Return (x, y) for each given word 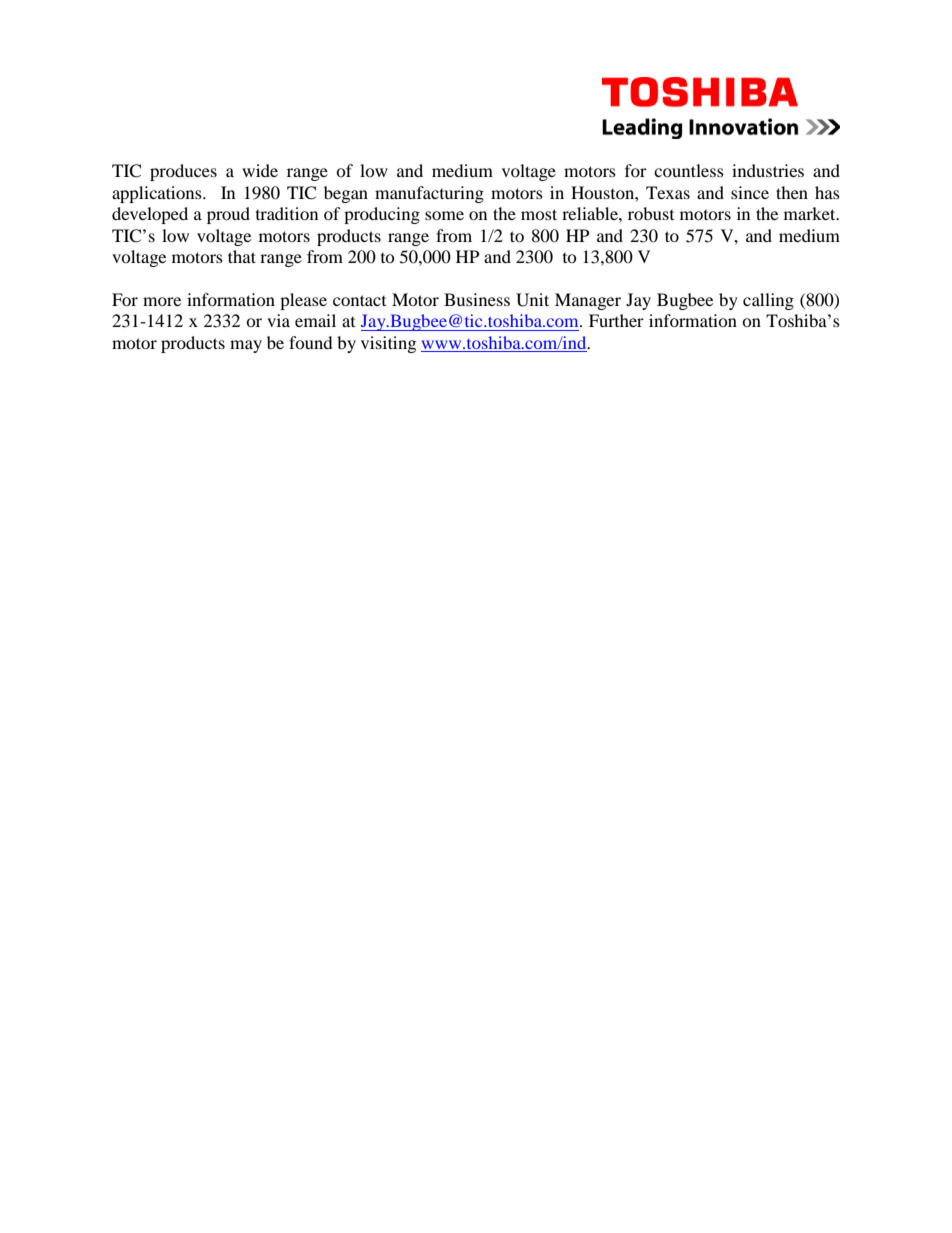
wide (260, 170)
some (444, 215)
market (811, 213)
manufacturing (429, 194)
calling (768, 301)
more (162, 301)
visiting (388, 344)
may (246, 346)
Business (477, 299)
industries (768, 170)
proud (228, 215)
